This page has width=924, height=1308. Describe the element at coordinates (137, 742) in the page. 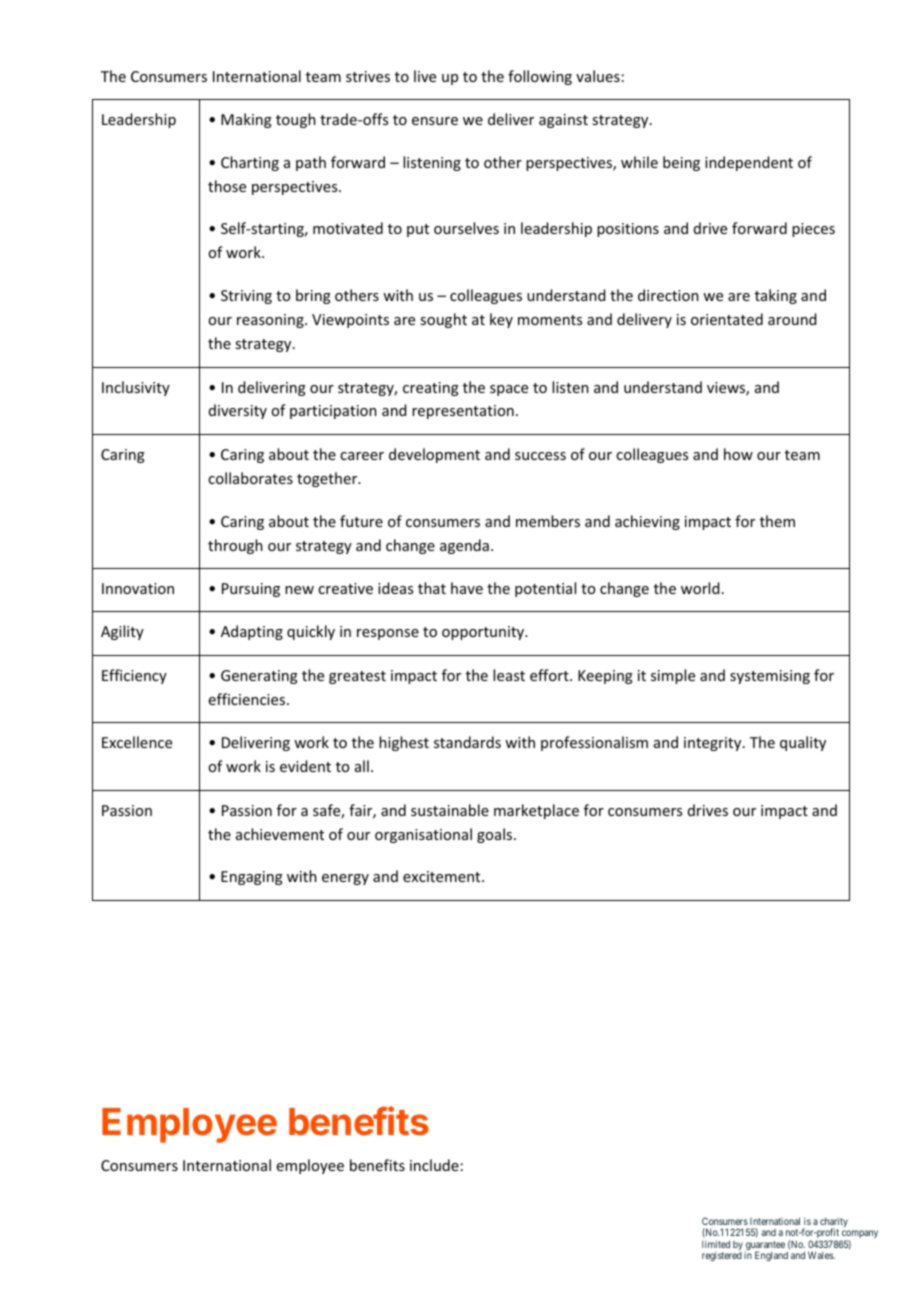

I see `Excellence` at that location.
